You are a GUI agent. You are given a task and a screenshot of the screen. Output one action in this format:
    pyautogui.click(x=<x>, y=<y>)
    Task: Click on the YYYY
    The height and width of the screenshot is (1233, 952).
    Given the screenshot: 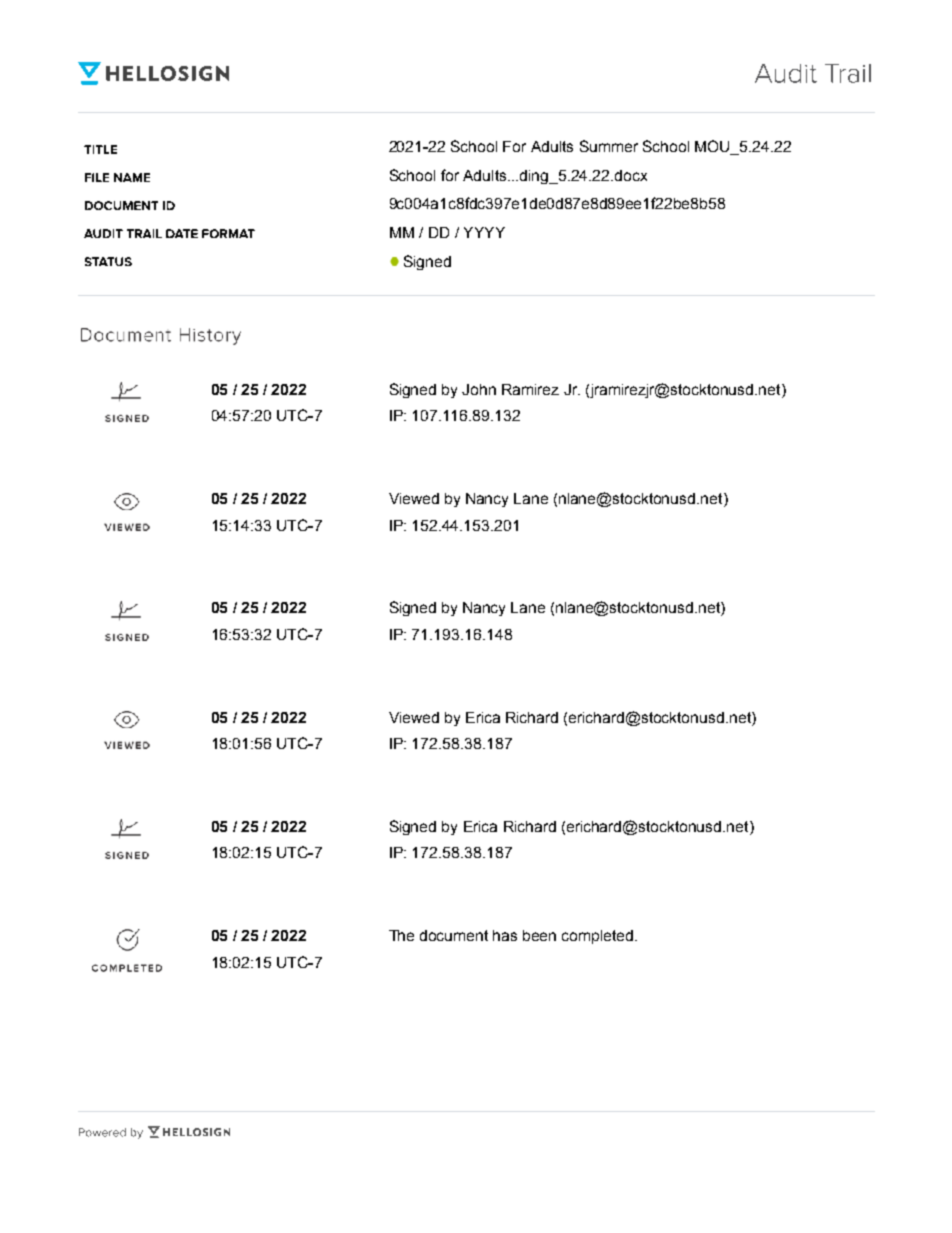 What is the action you would take?
    pyautogui.click(x=484, y=232)
